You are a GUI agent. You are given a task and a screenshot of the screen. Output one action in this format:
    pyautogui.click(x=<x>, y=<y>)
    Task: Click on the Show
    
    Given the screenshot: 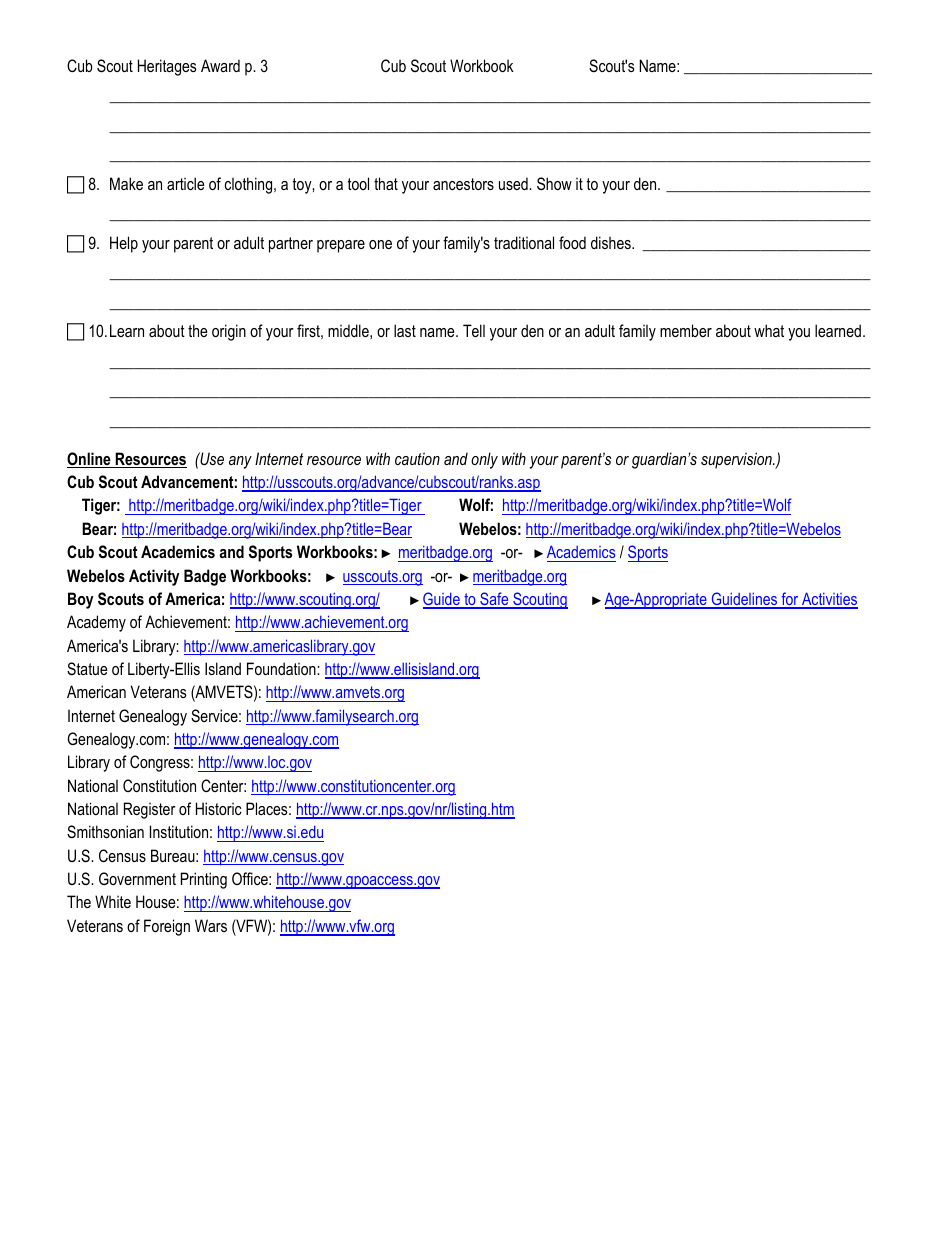 What is the action you would take?
    pyautogui.click(x=554, y=183)
